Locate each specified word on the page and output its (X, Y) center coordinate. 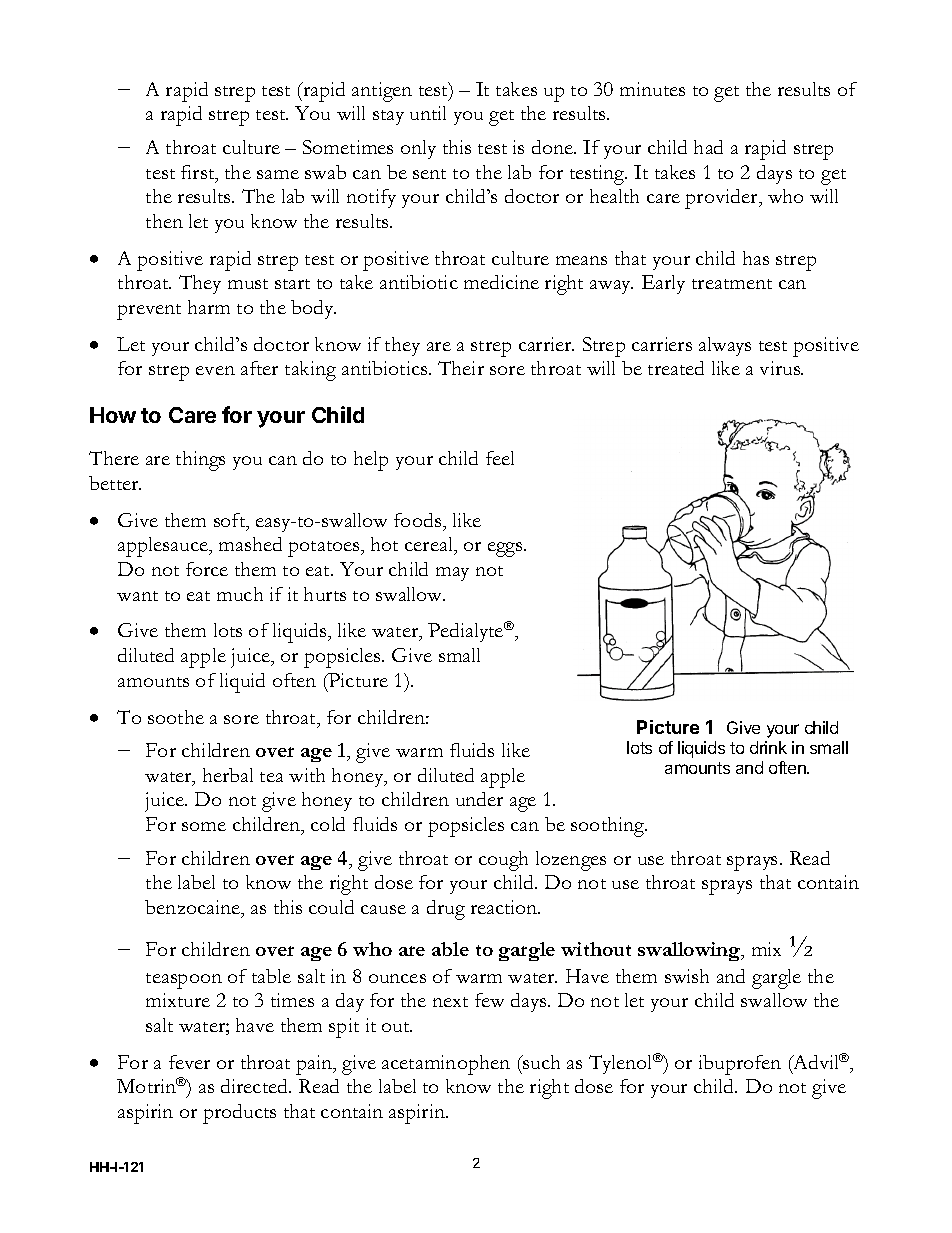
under (479, 799)
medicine (501, 282)
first (199, 173)
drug (446, 910)
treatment (732, 284)
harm (209, 307)
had (708, 147)
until (428, 113)
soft (231, 521)
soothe (176, 717)
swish (687, 976)
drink (768, 747)
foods (419, 520)
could (331, 907)
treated (676, 368)
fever (189, 1062)
